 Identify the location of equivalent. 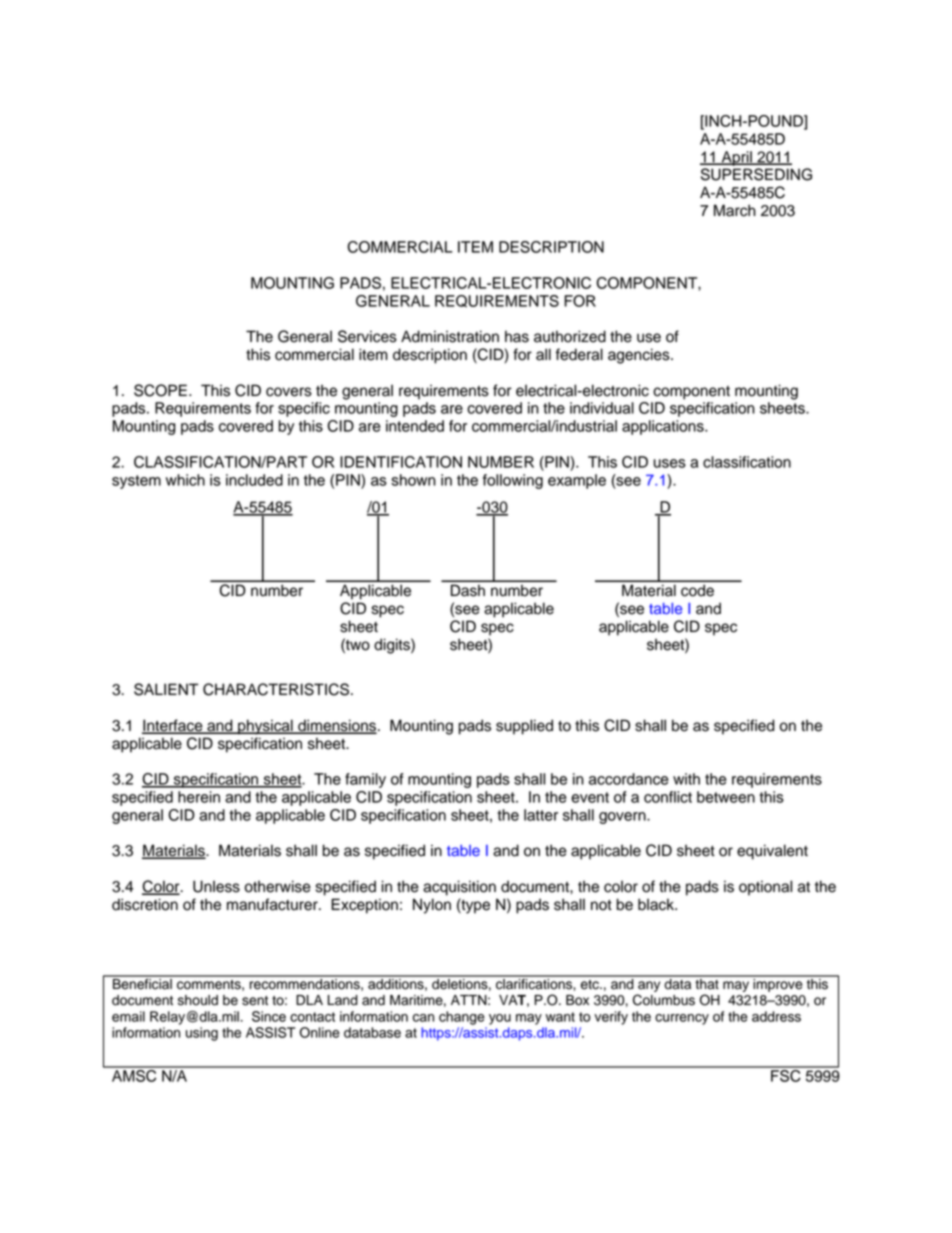
(772, 852).
